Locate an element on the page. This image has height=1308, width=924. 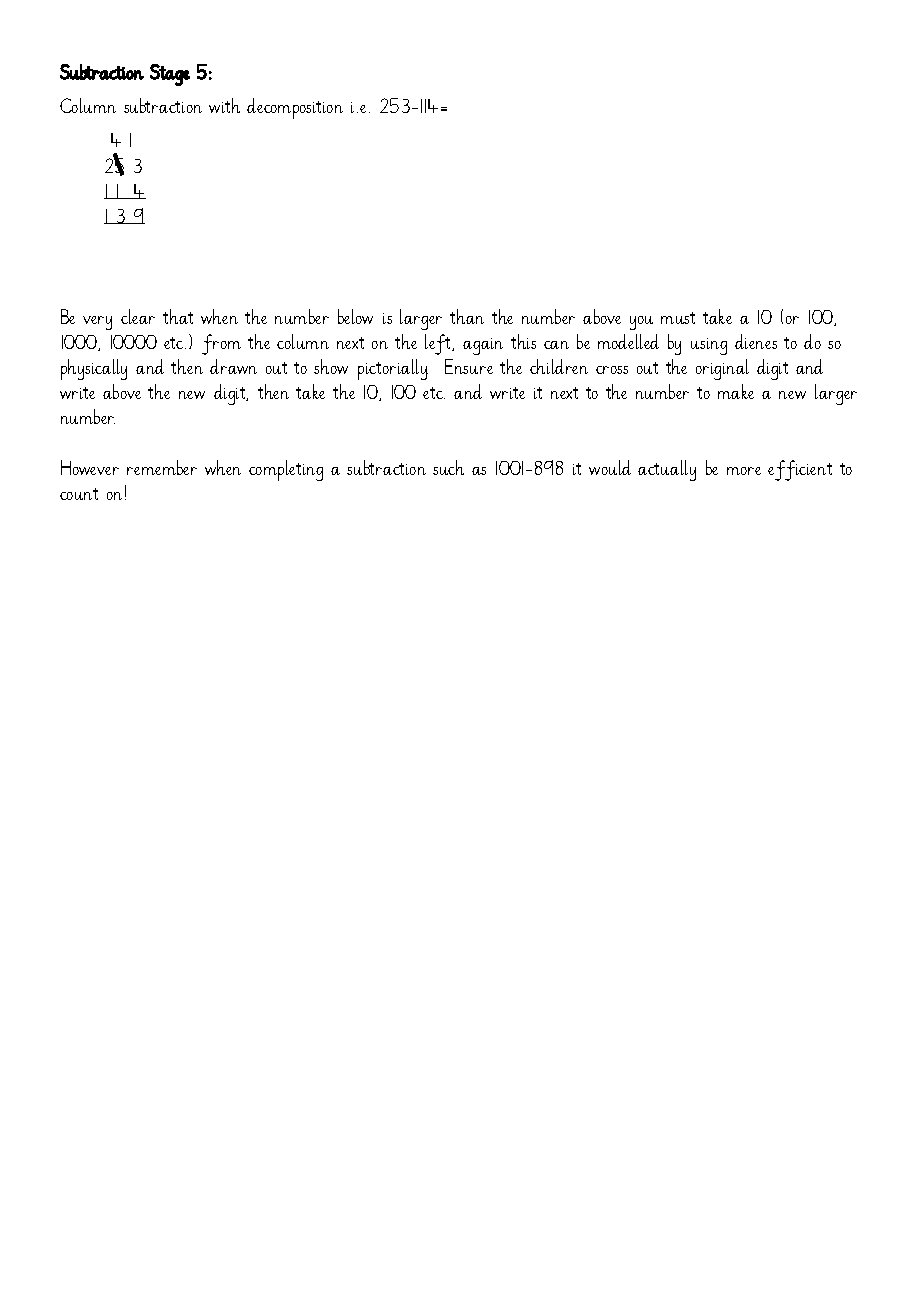
decomposition is located at coordinates (295, 108).
